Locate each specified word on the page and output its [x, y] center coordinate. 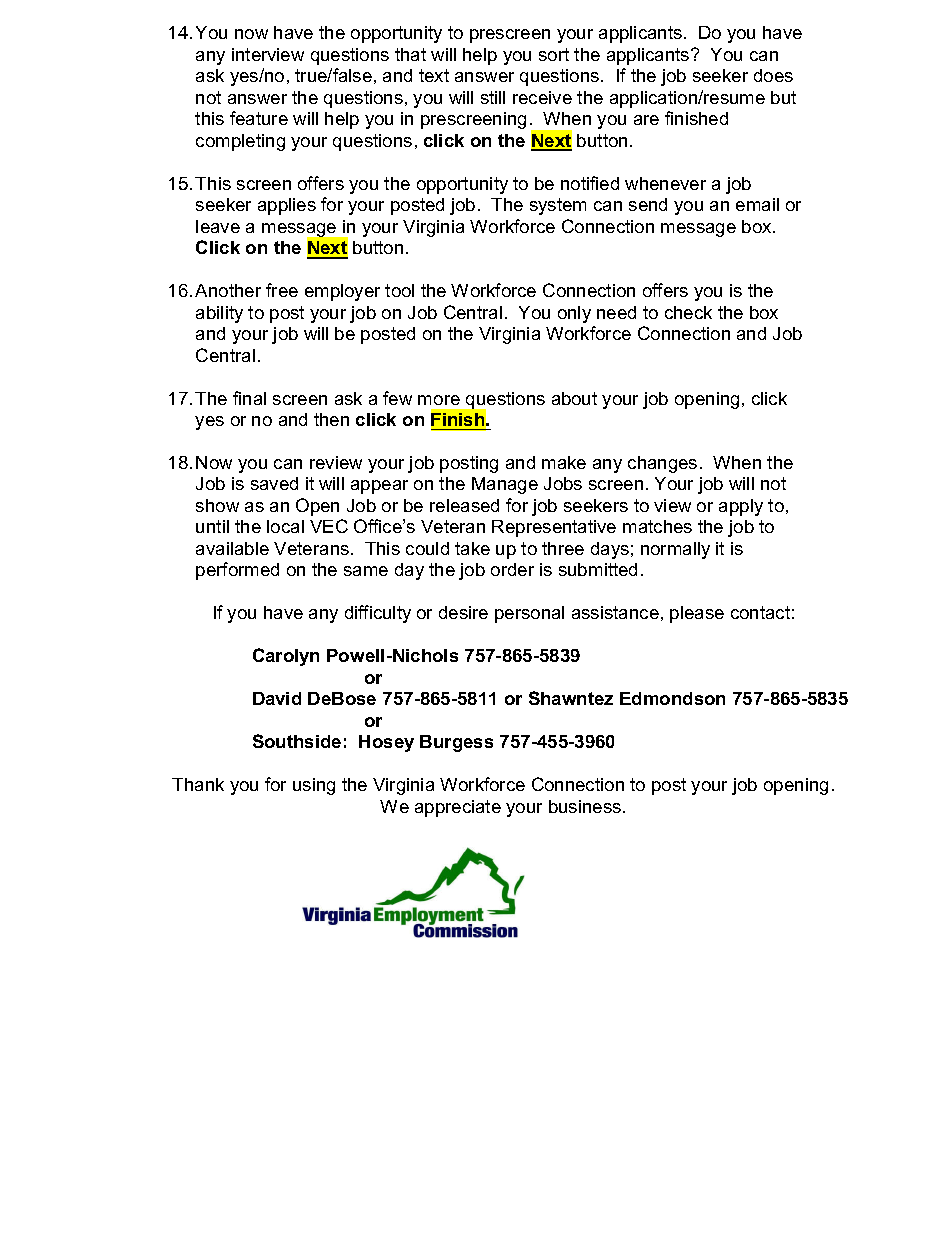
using [314, 786]
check [688, 312]
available [232, 548]
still [493, 97]
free [282, 290]
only [574, 314]
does [773, 75]
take [472, 548]
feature [259, 118]
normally [675, 550]
